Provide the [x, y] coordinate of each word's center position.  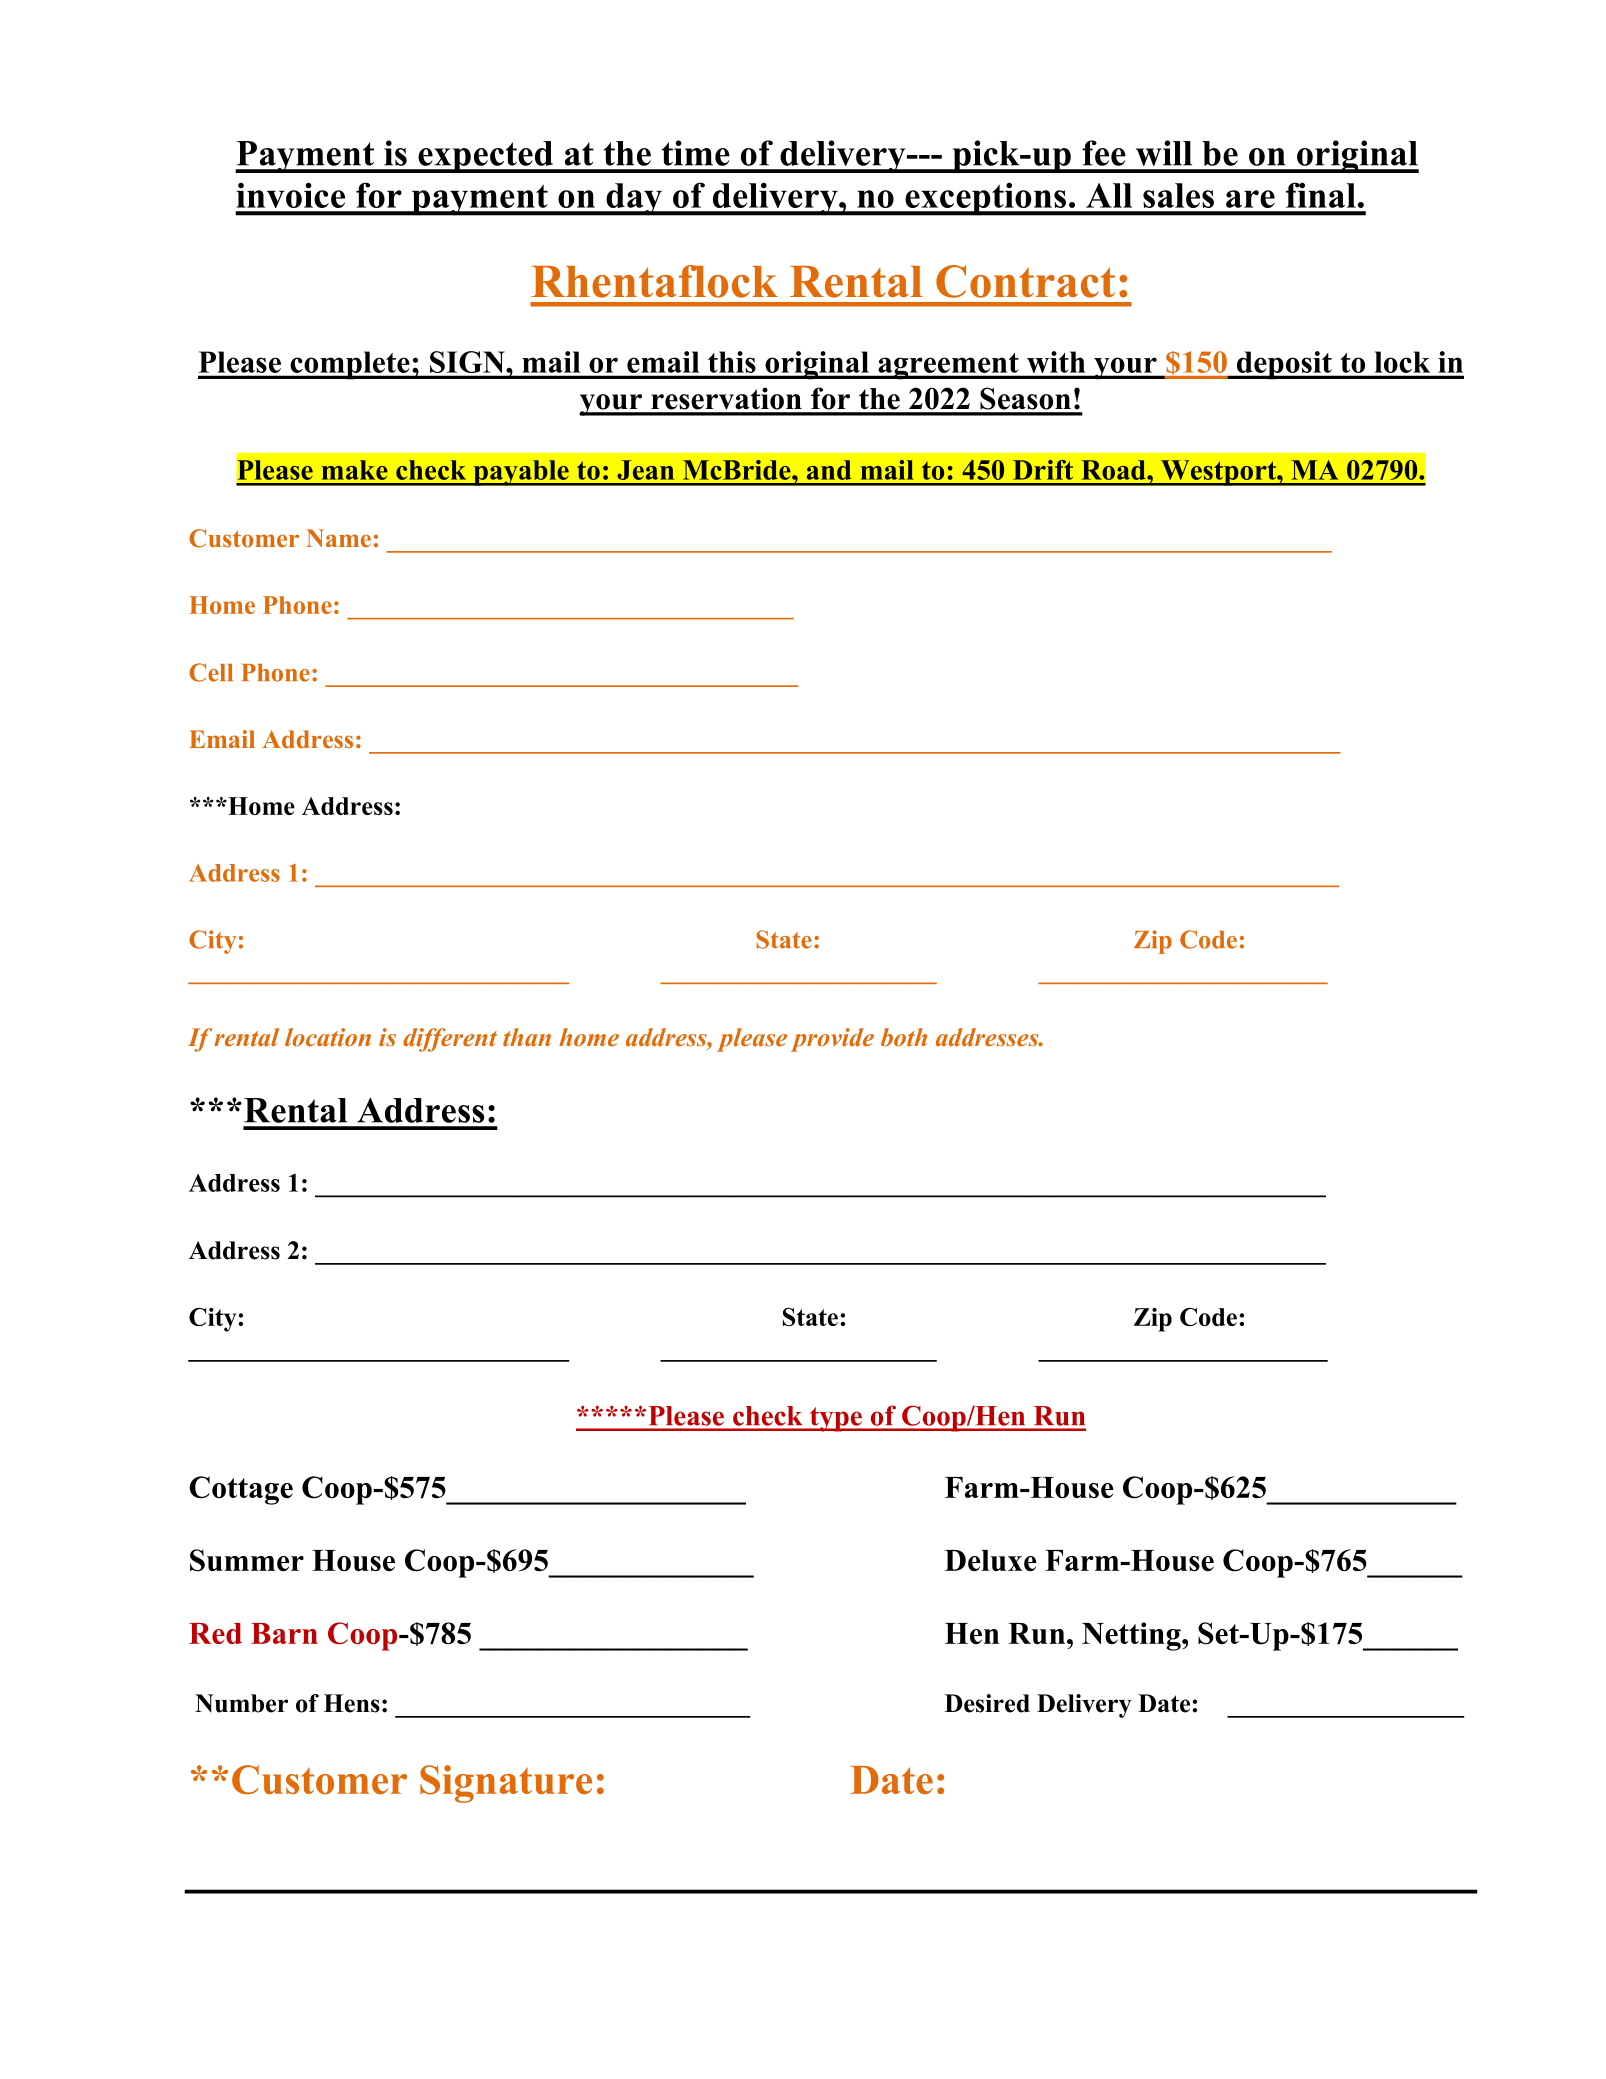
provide [832, 1040]
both [904, 1037]
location [328, 1037]
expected [486, 157]
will [1164, 153]
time [696, 153]
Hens [352, 1703]
